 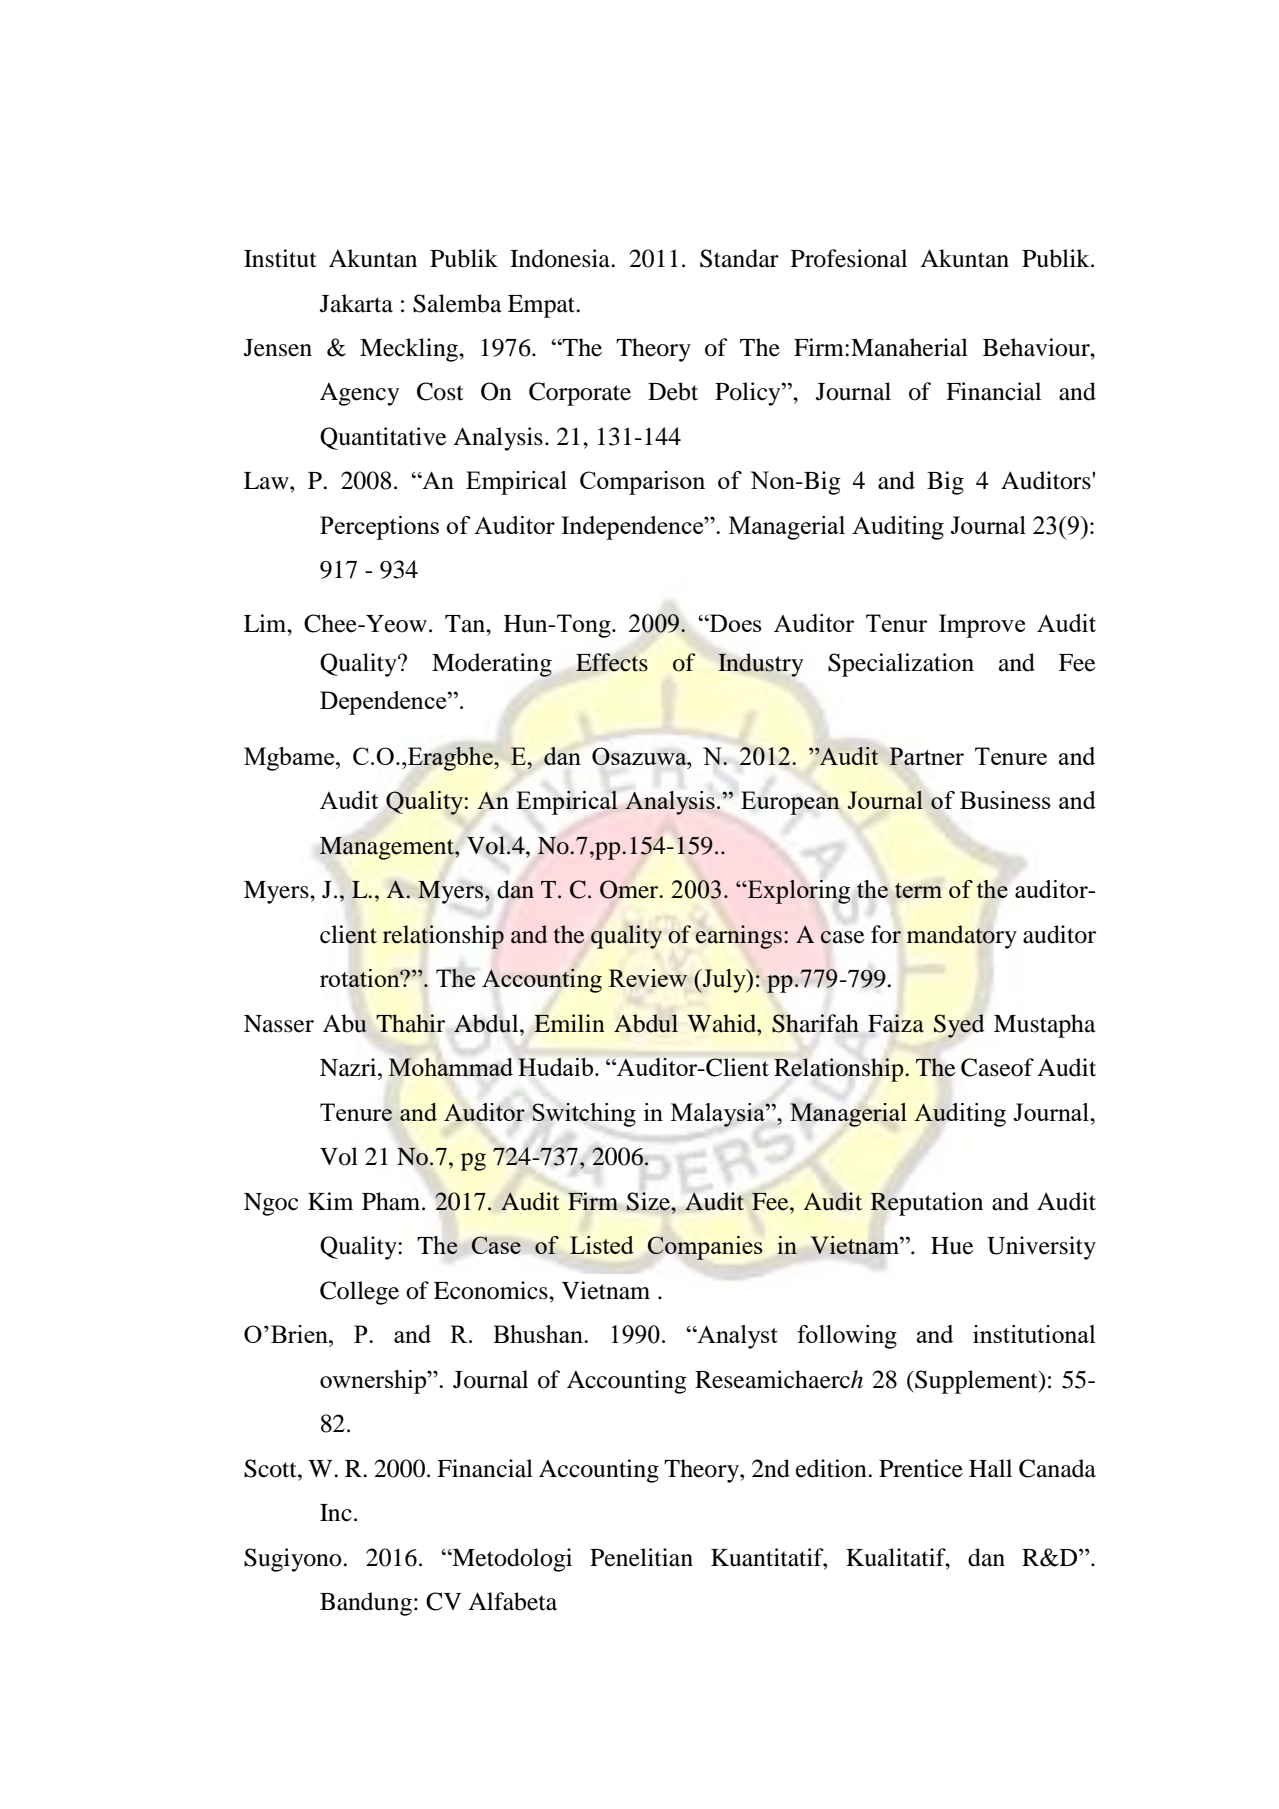 What do you see at coordinates (990, 1468) in the screenshot?
I see `Hall` at bounding box center [990, 1468].
